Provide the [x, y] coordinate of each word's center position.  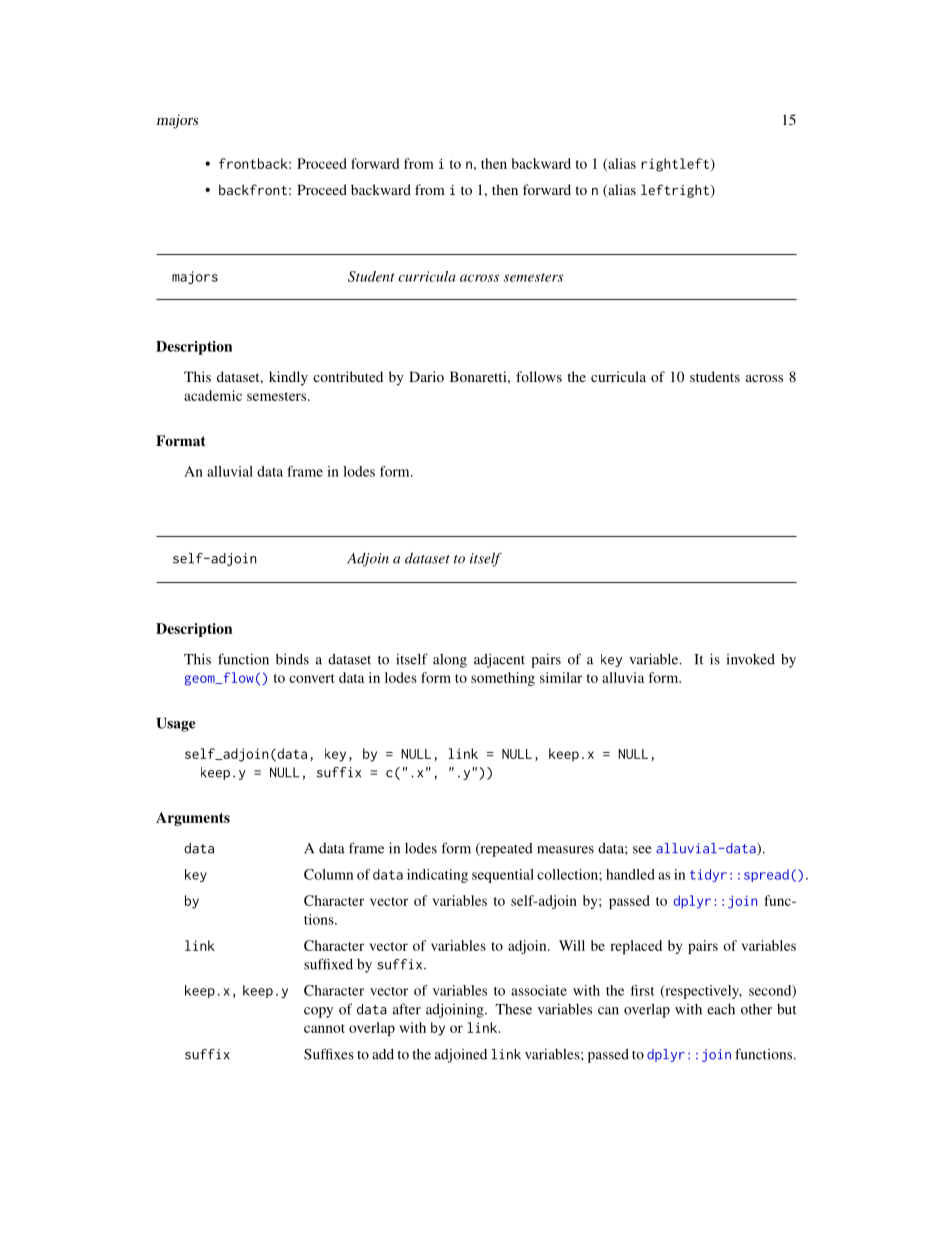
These [513, 1009]
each [721, 1009]
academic [213, 395]
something [503, 679]
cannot [324, 1028]
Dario [426, 376]
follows [539, 376]
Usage [176, 724]
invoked [751, 659]
